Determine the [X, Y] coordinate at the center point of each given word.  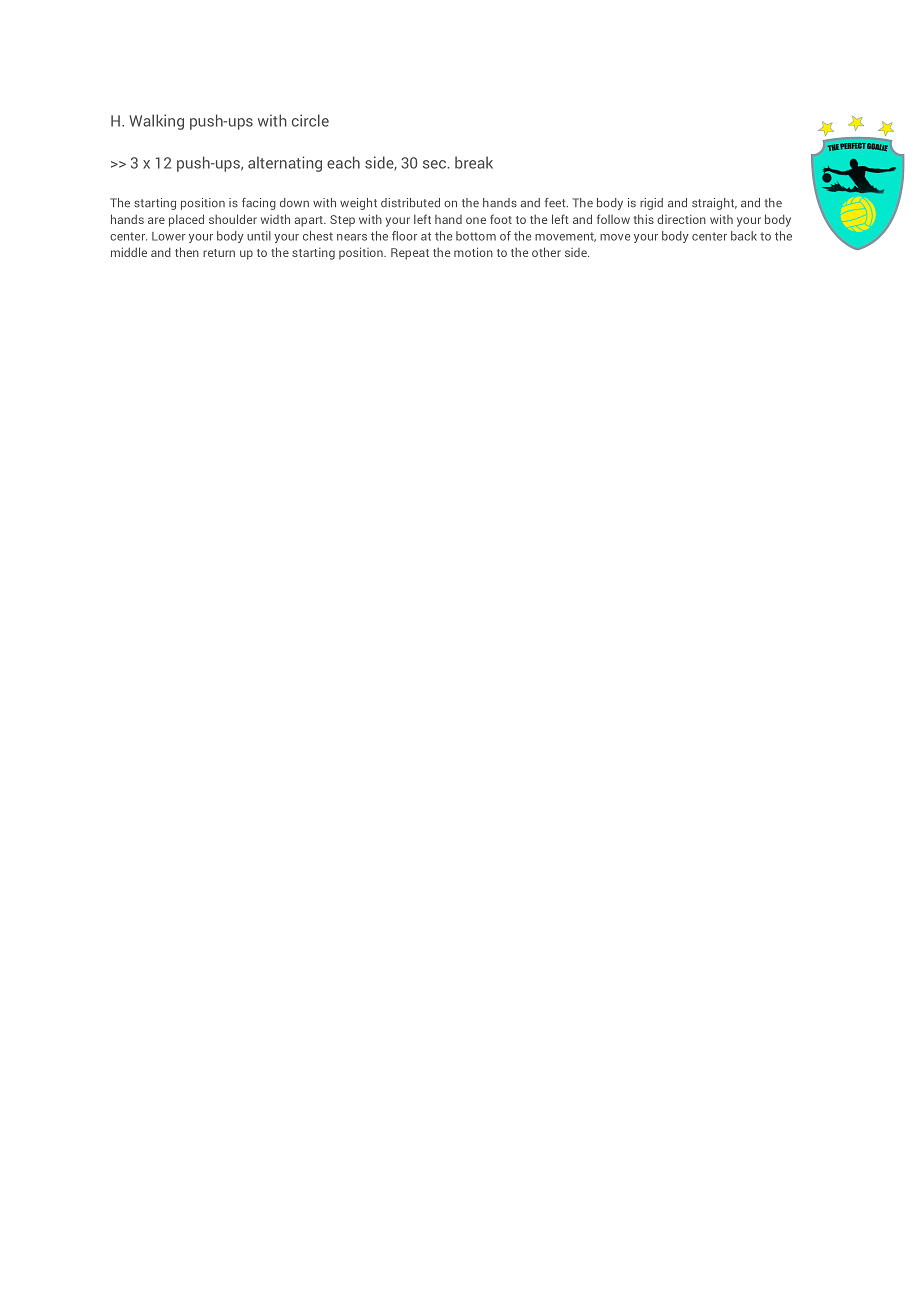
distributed [410, 203]
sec [434, 164]
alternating [285, 164]
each [343, 162]
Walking [156, 122]
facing [259, 204]
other [546, 252]
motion [473, 252]
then [187, 252]
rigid [651, 204]
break [474, 162]
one [476, 220]
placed [186, 220]
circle [310, 120]
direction [681, 219]
